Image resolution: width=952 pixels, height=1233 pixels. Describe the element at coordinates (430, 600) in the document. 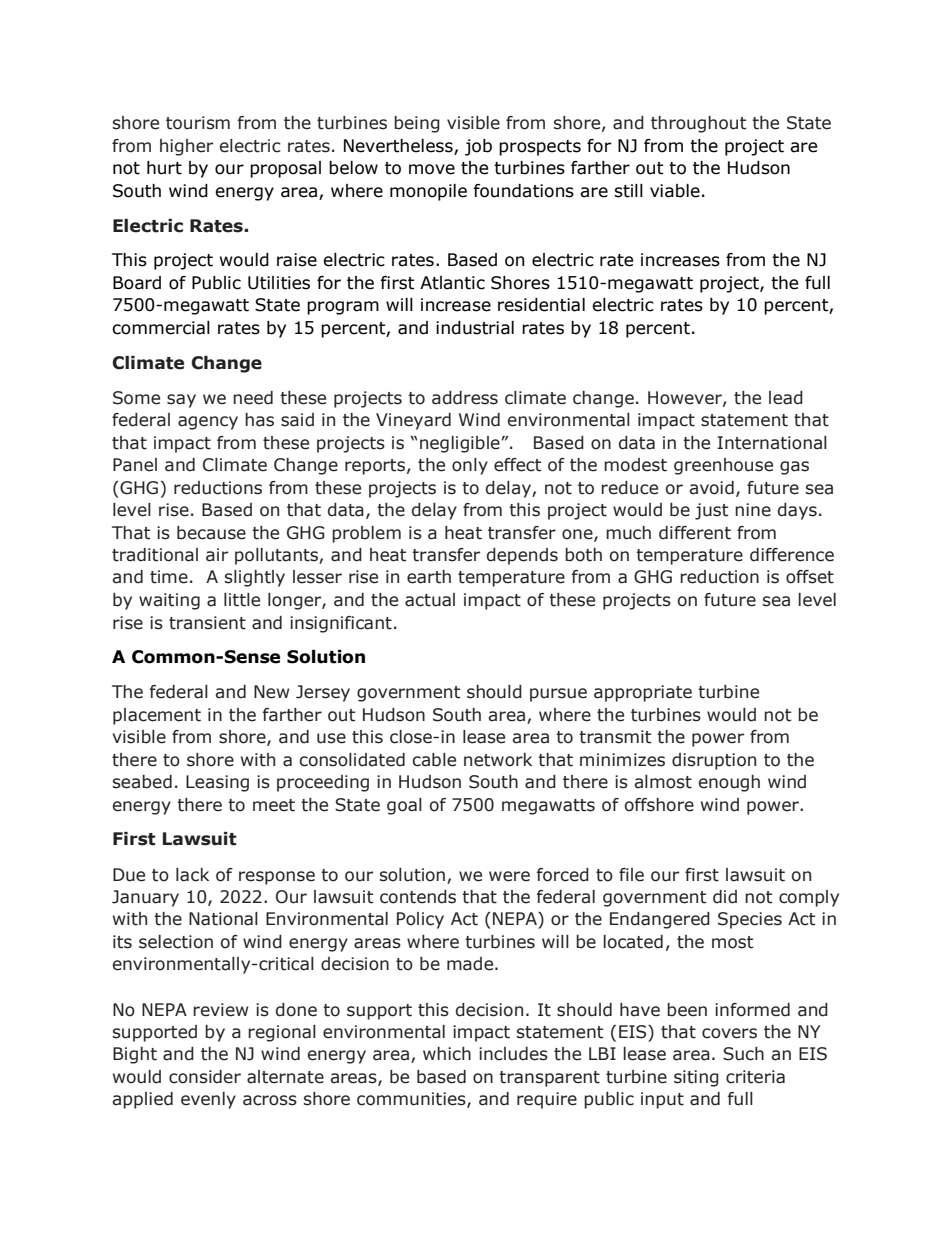

I see `actual` at that location.
